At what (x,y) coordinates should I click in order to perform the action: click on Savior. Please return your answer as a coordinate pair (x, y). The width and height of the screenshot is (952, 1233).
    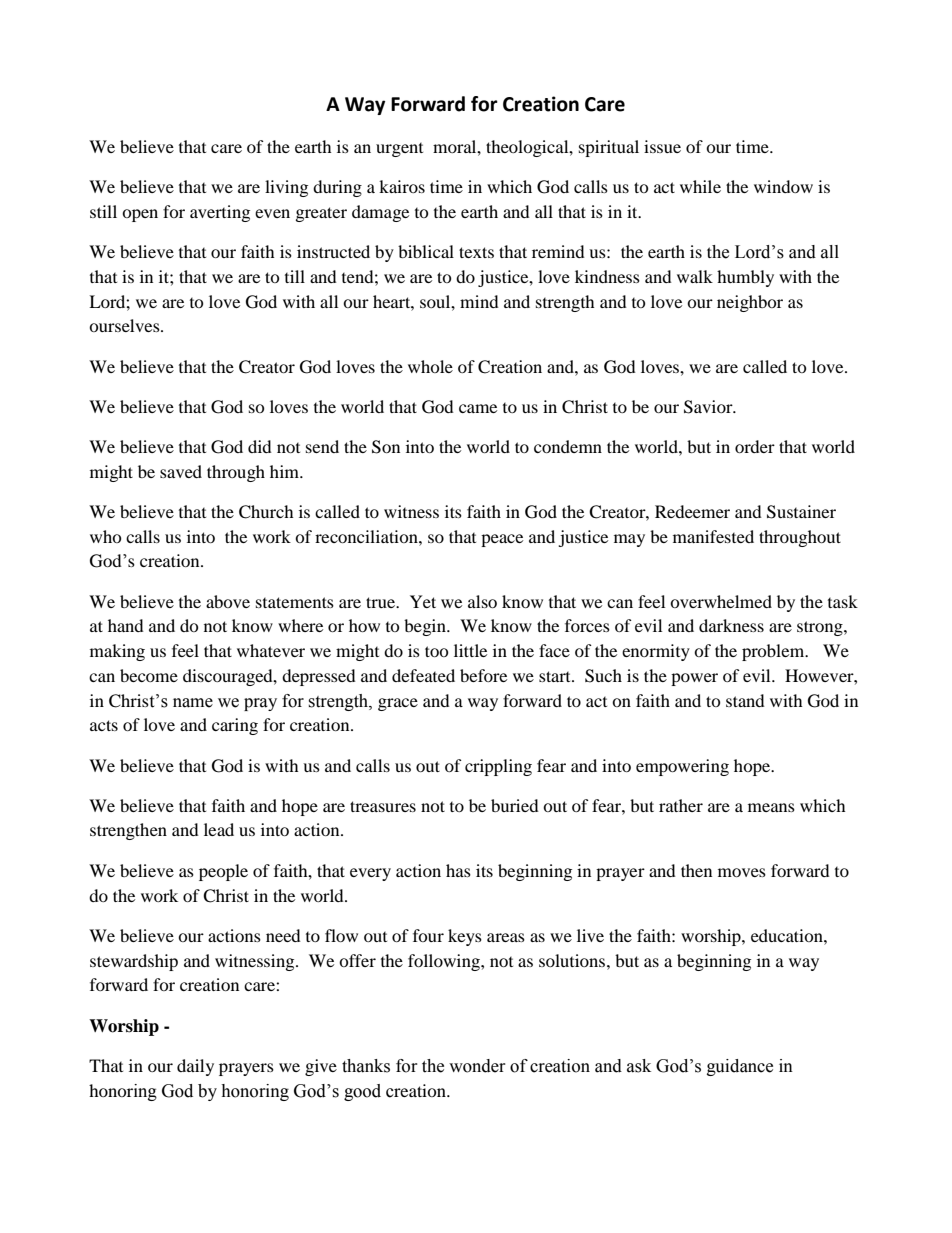
    Looking at the image, I should click on (709, 407).
